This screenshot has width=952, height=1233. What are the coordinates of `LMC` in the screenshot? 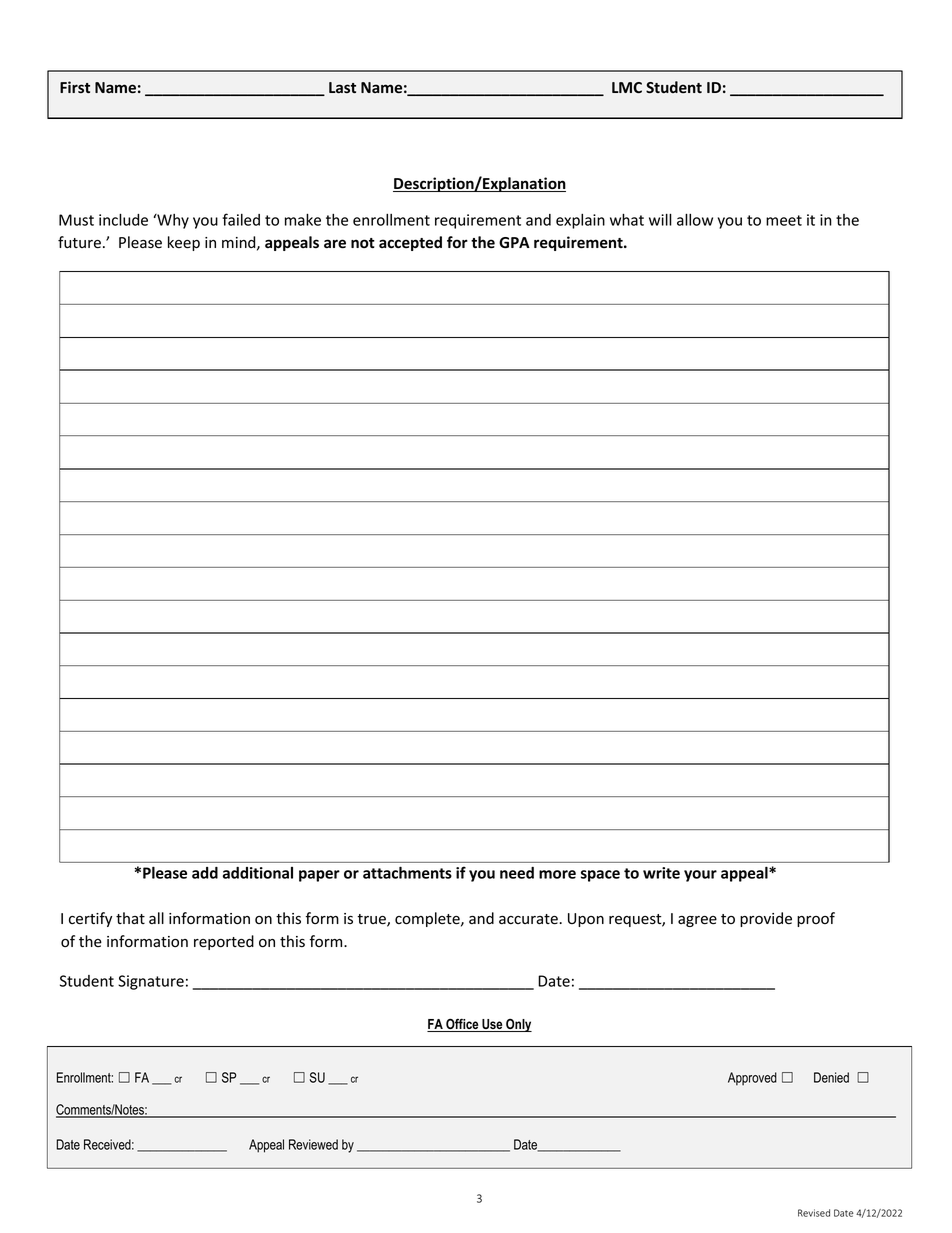 It's located at (627, 87).
